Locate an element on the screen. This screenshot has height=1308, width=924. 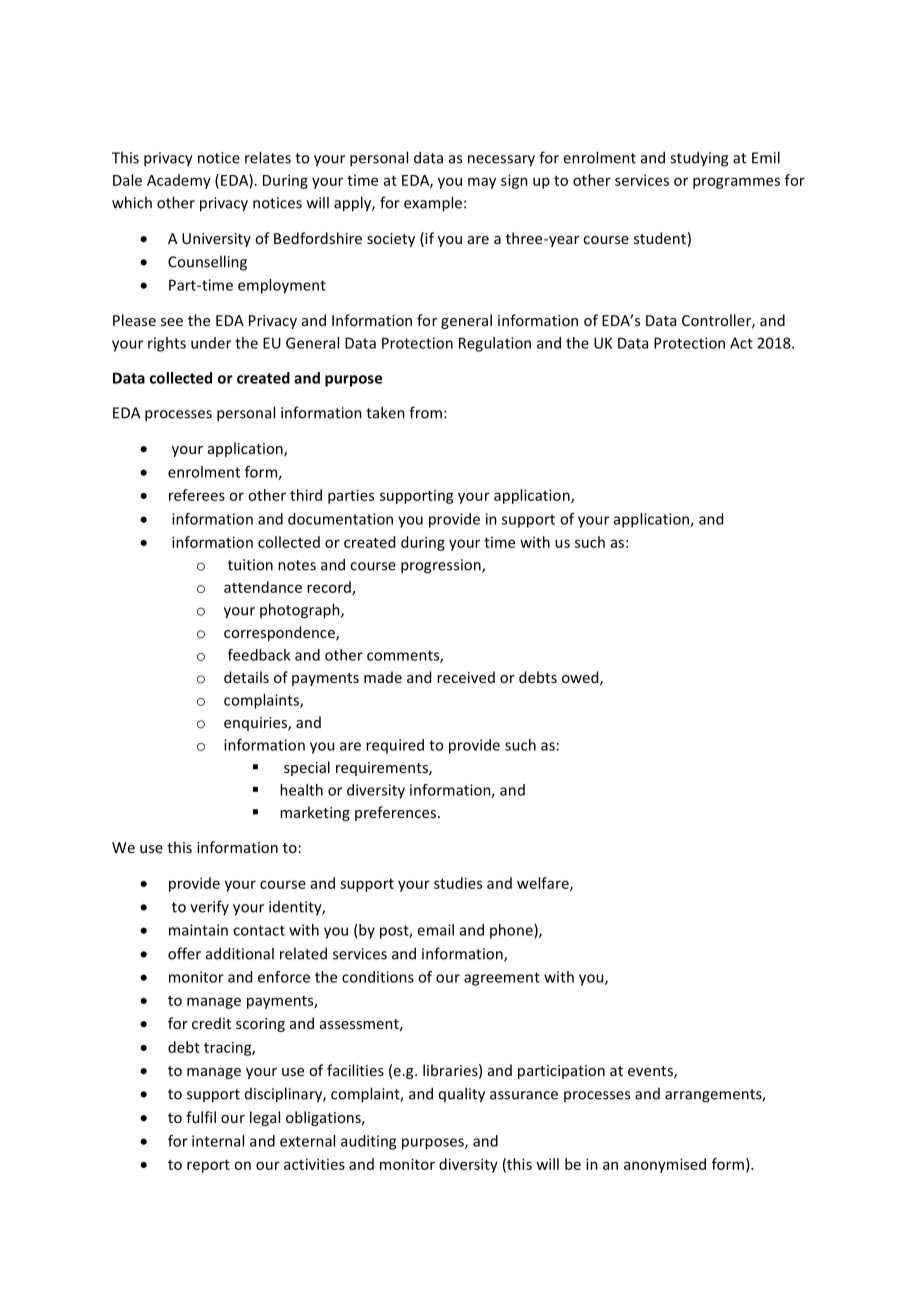
studying is located at coordinates (699, 159).
